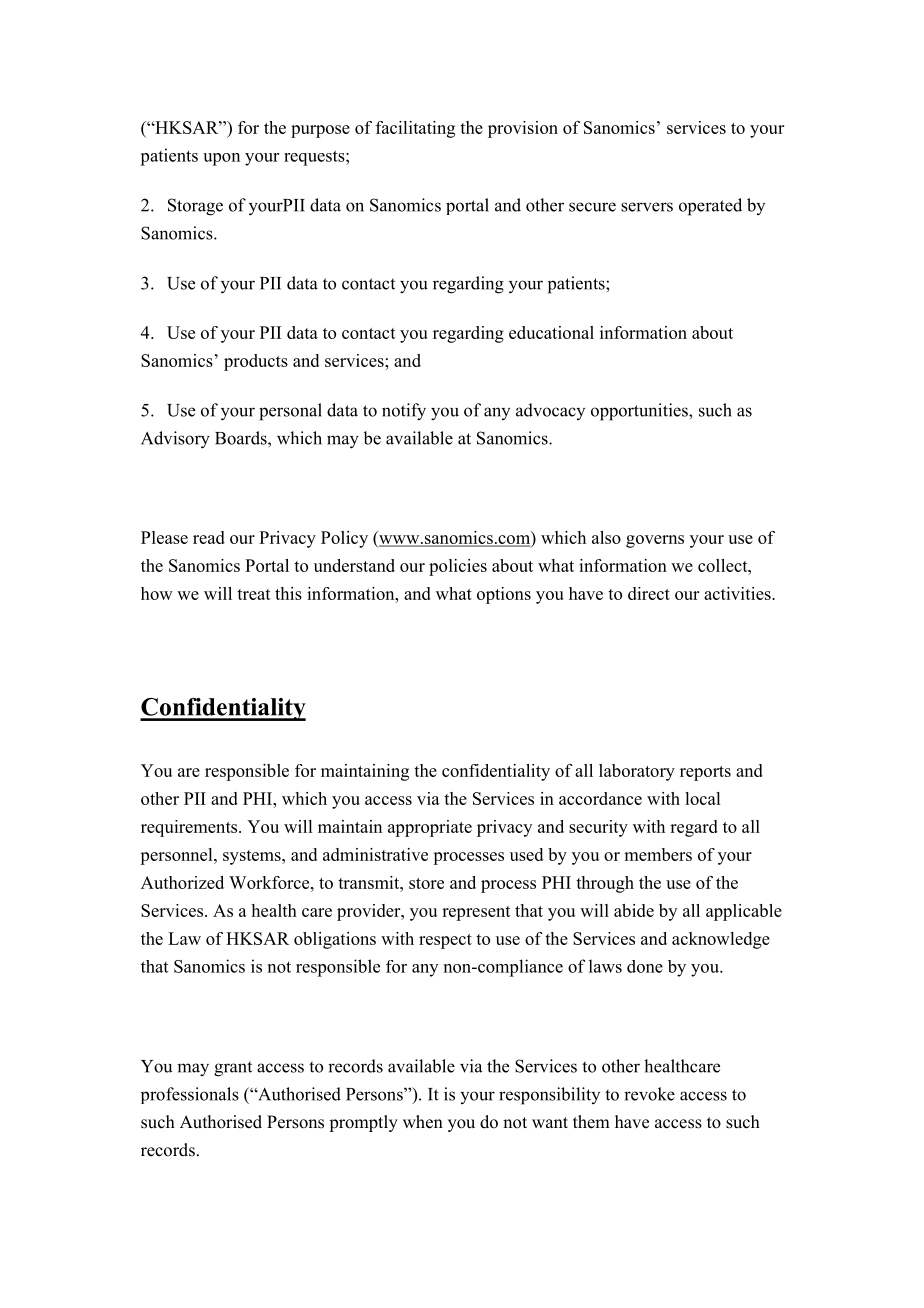  What do you see at coordinates (415, 129) in the screenshot?
I see `facilitating` at bounding box center [415, 129].
